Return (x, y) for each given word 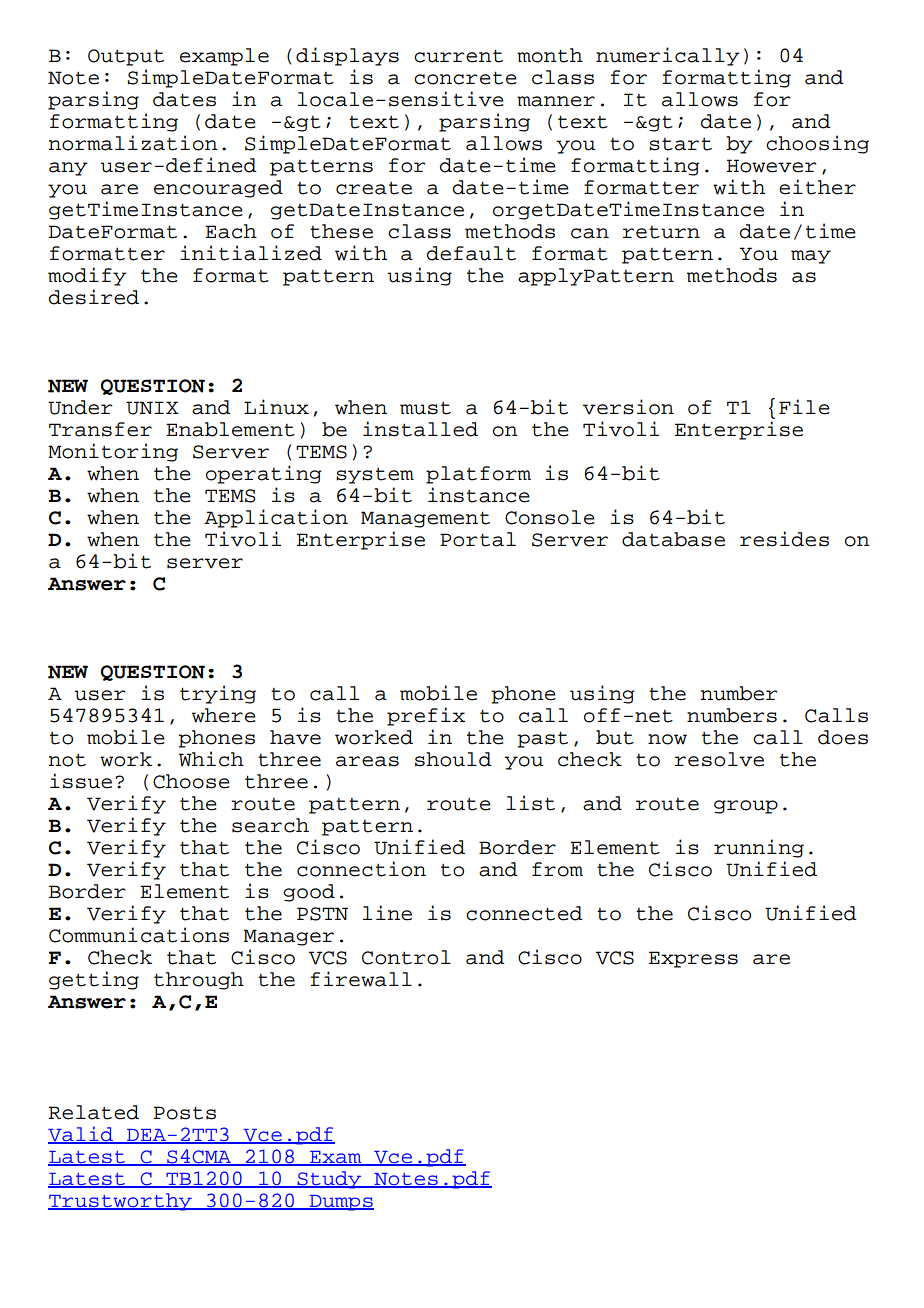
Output (126, 57)
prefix (426, 716)
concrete (465, 78)
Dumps (340, 1203)
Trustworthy (121, 1202)
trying (218, 694)
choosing (817, 144)
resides (784, 539)
